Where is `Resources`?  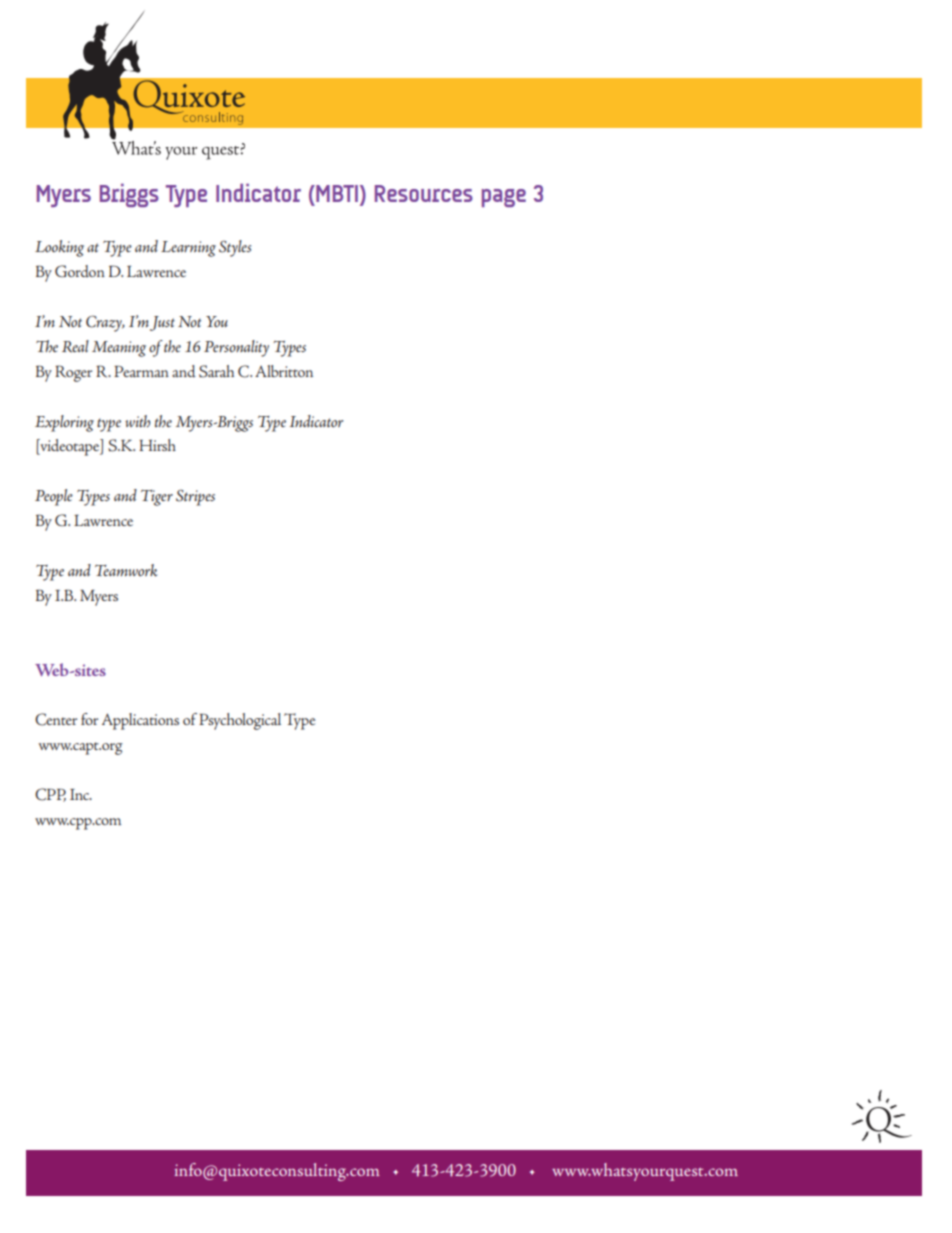 Resources is located at coordinates (424, 193).
